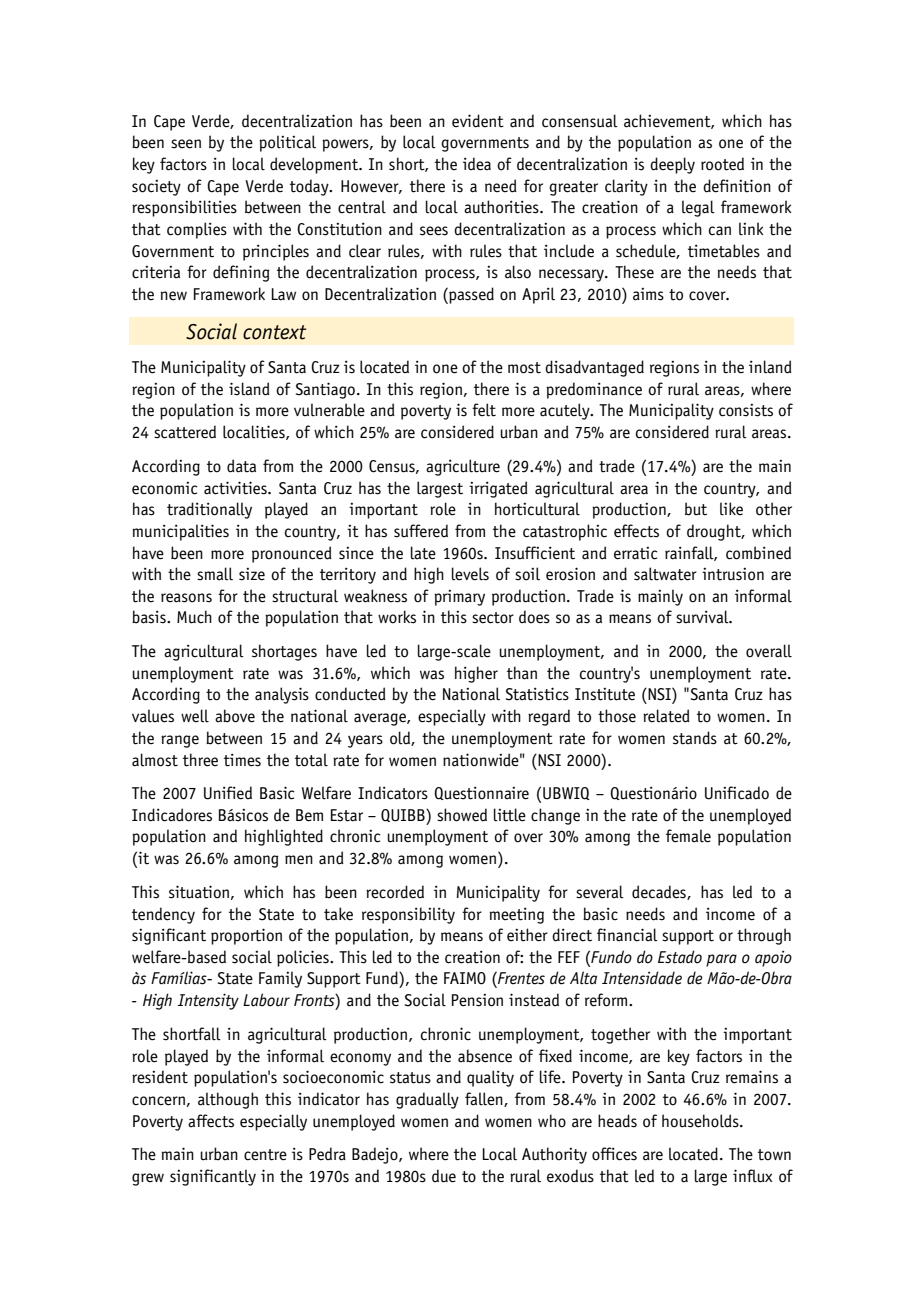 This document has width=924, height=1308. I want to click on Much, so click(194, 617).
